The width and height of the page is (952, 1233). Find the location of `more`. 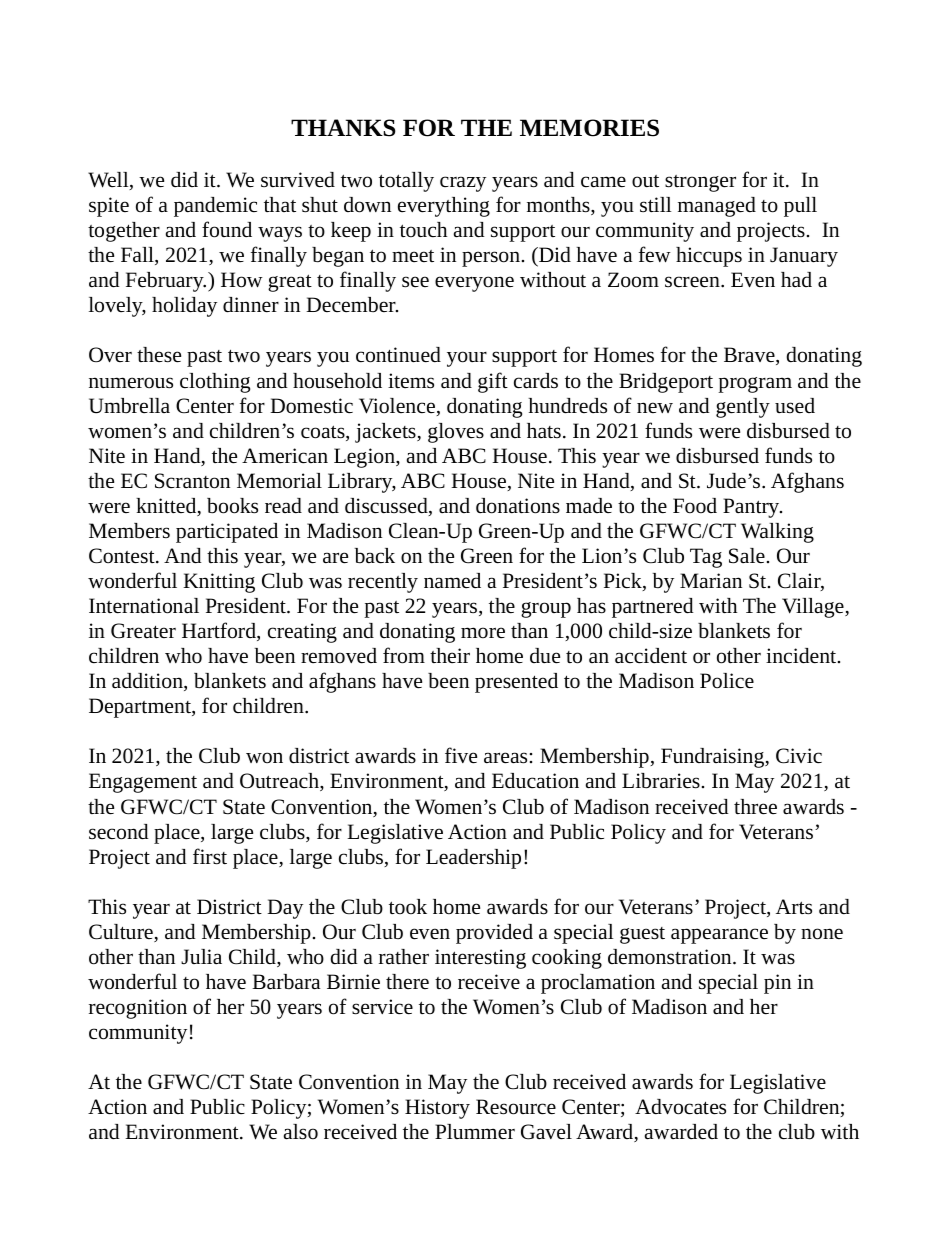

more is located at coordinates (483, 632).
